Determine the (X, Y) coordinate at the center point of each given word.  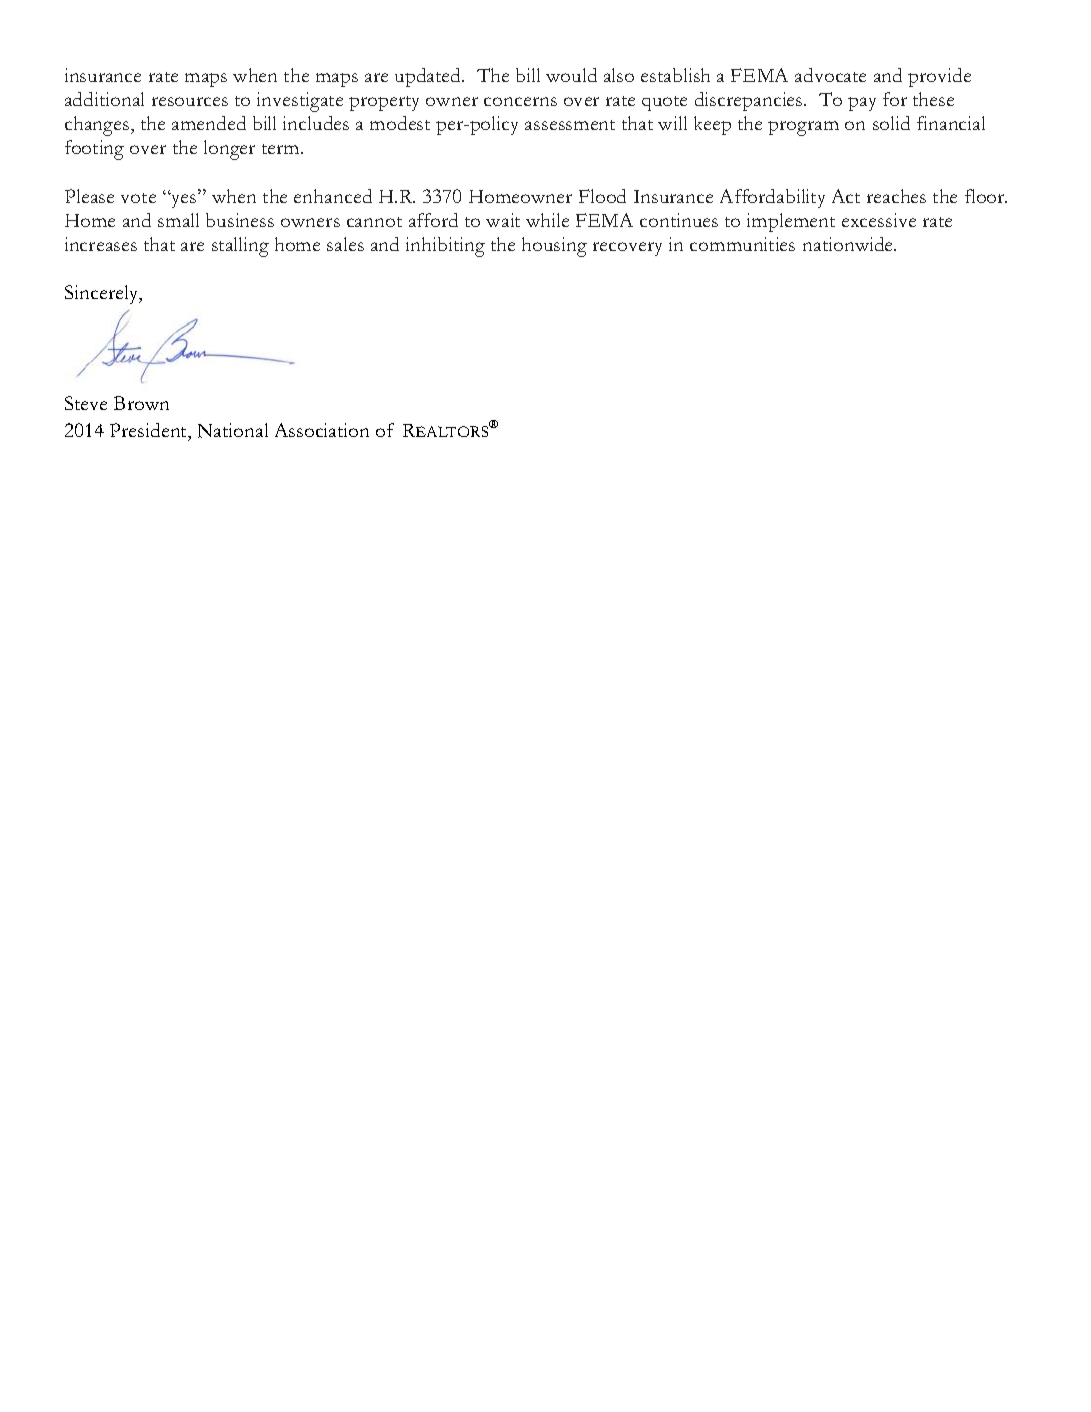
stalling (240, 247)
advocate (830, 75)
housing (554, 247)
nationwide (849, 244)
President (150, 432)
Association (322, 430)
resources (190, 101)
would (571, 75)
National (233, 430)
